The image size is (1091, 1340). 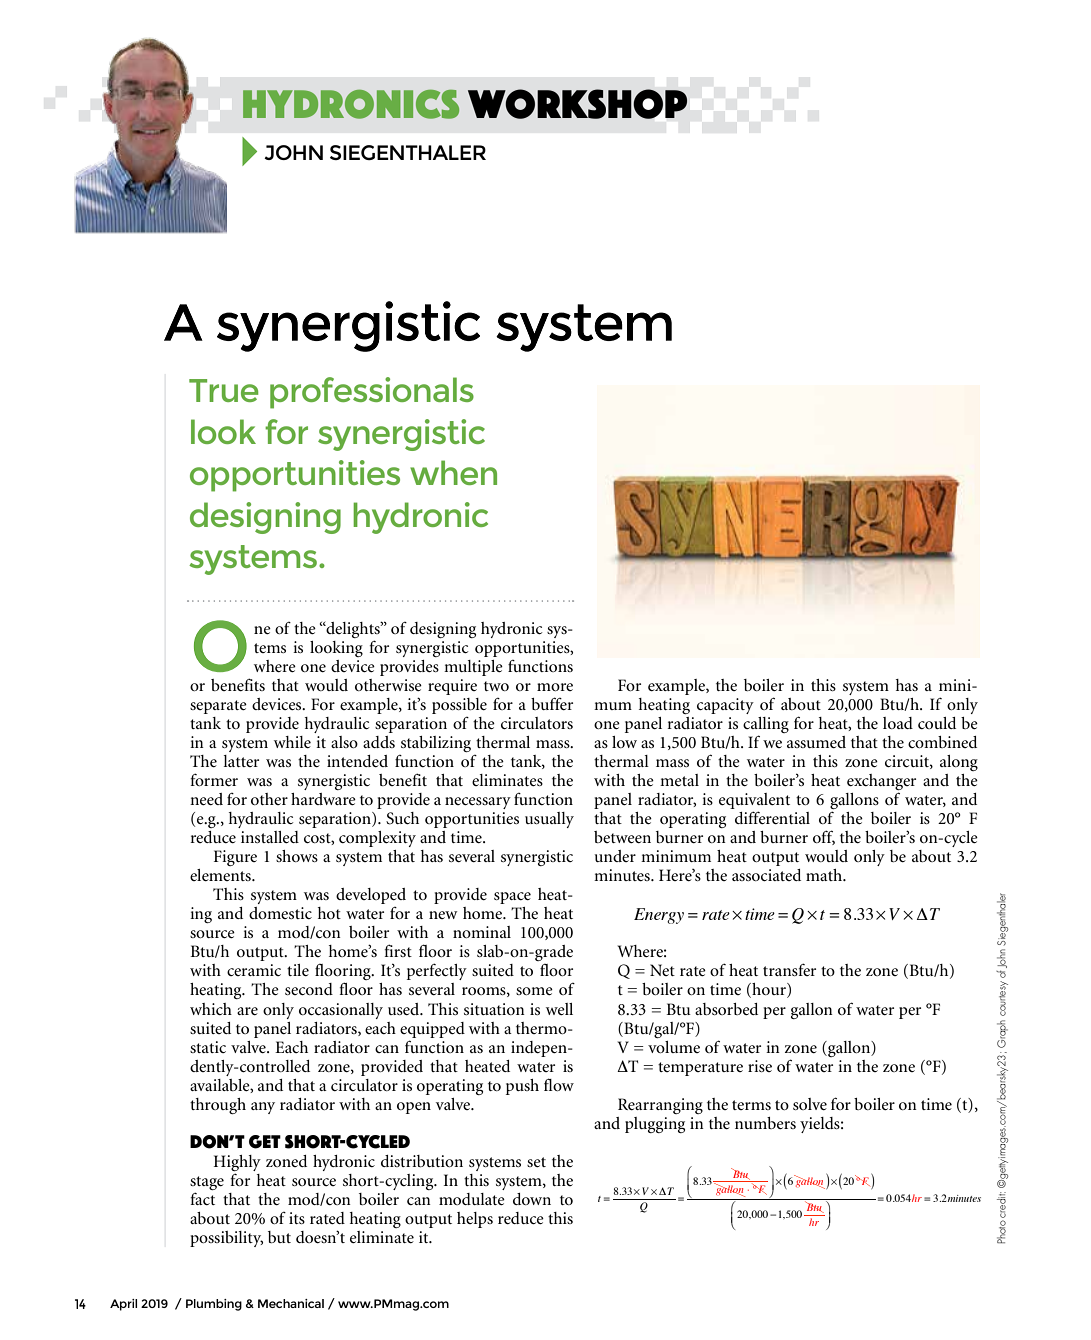 What do you see at coordinates (577, 104) in the screenshot?
I see `workshop` at bounding box center [577, 104].
